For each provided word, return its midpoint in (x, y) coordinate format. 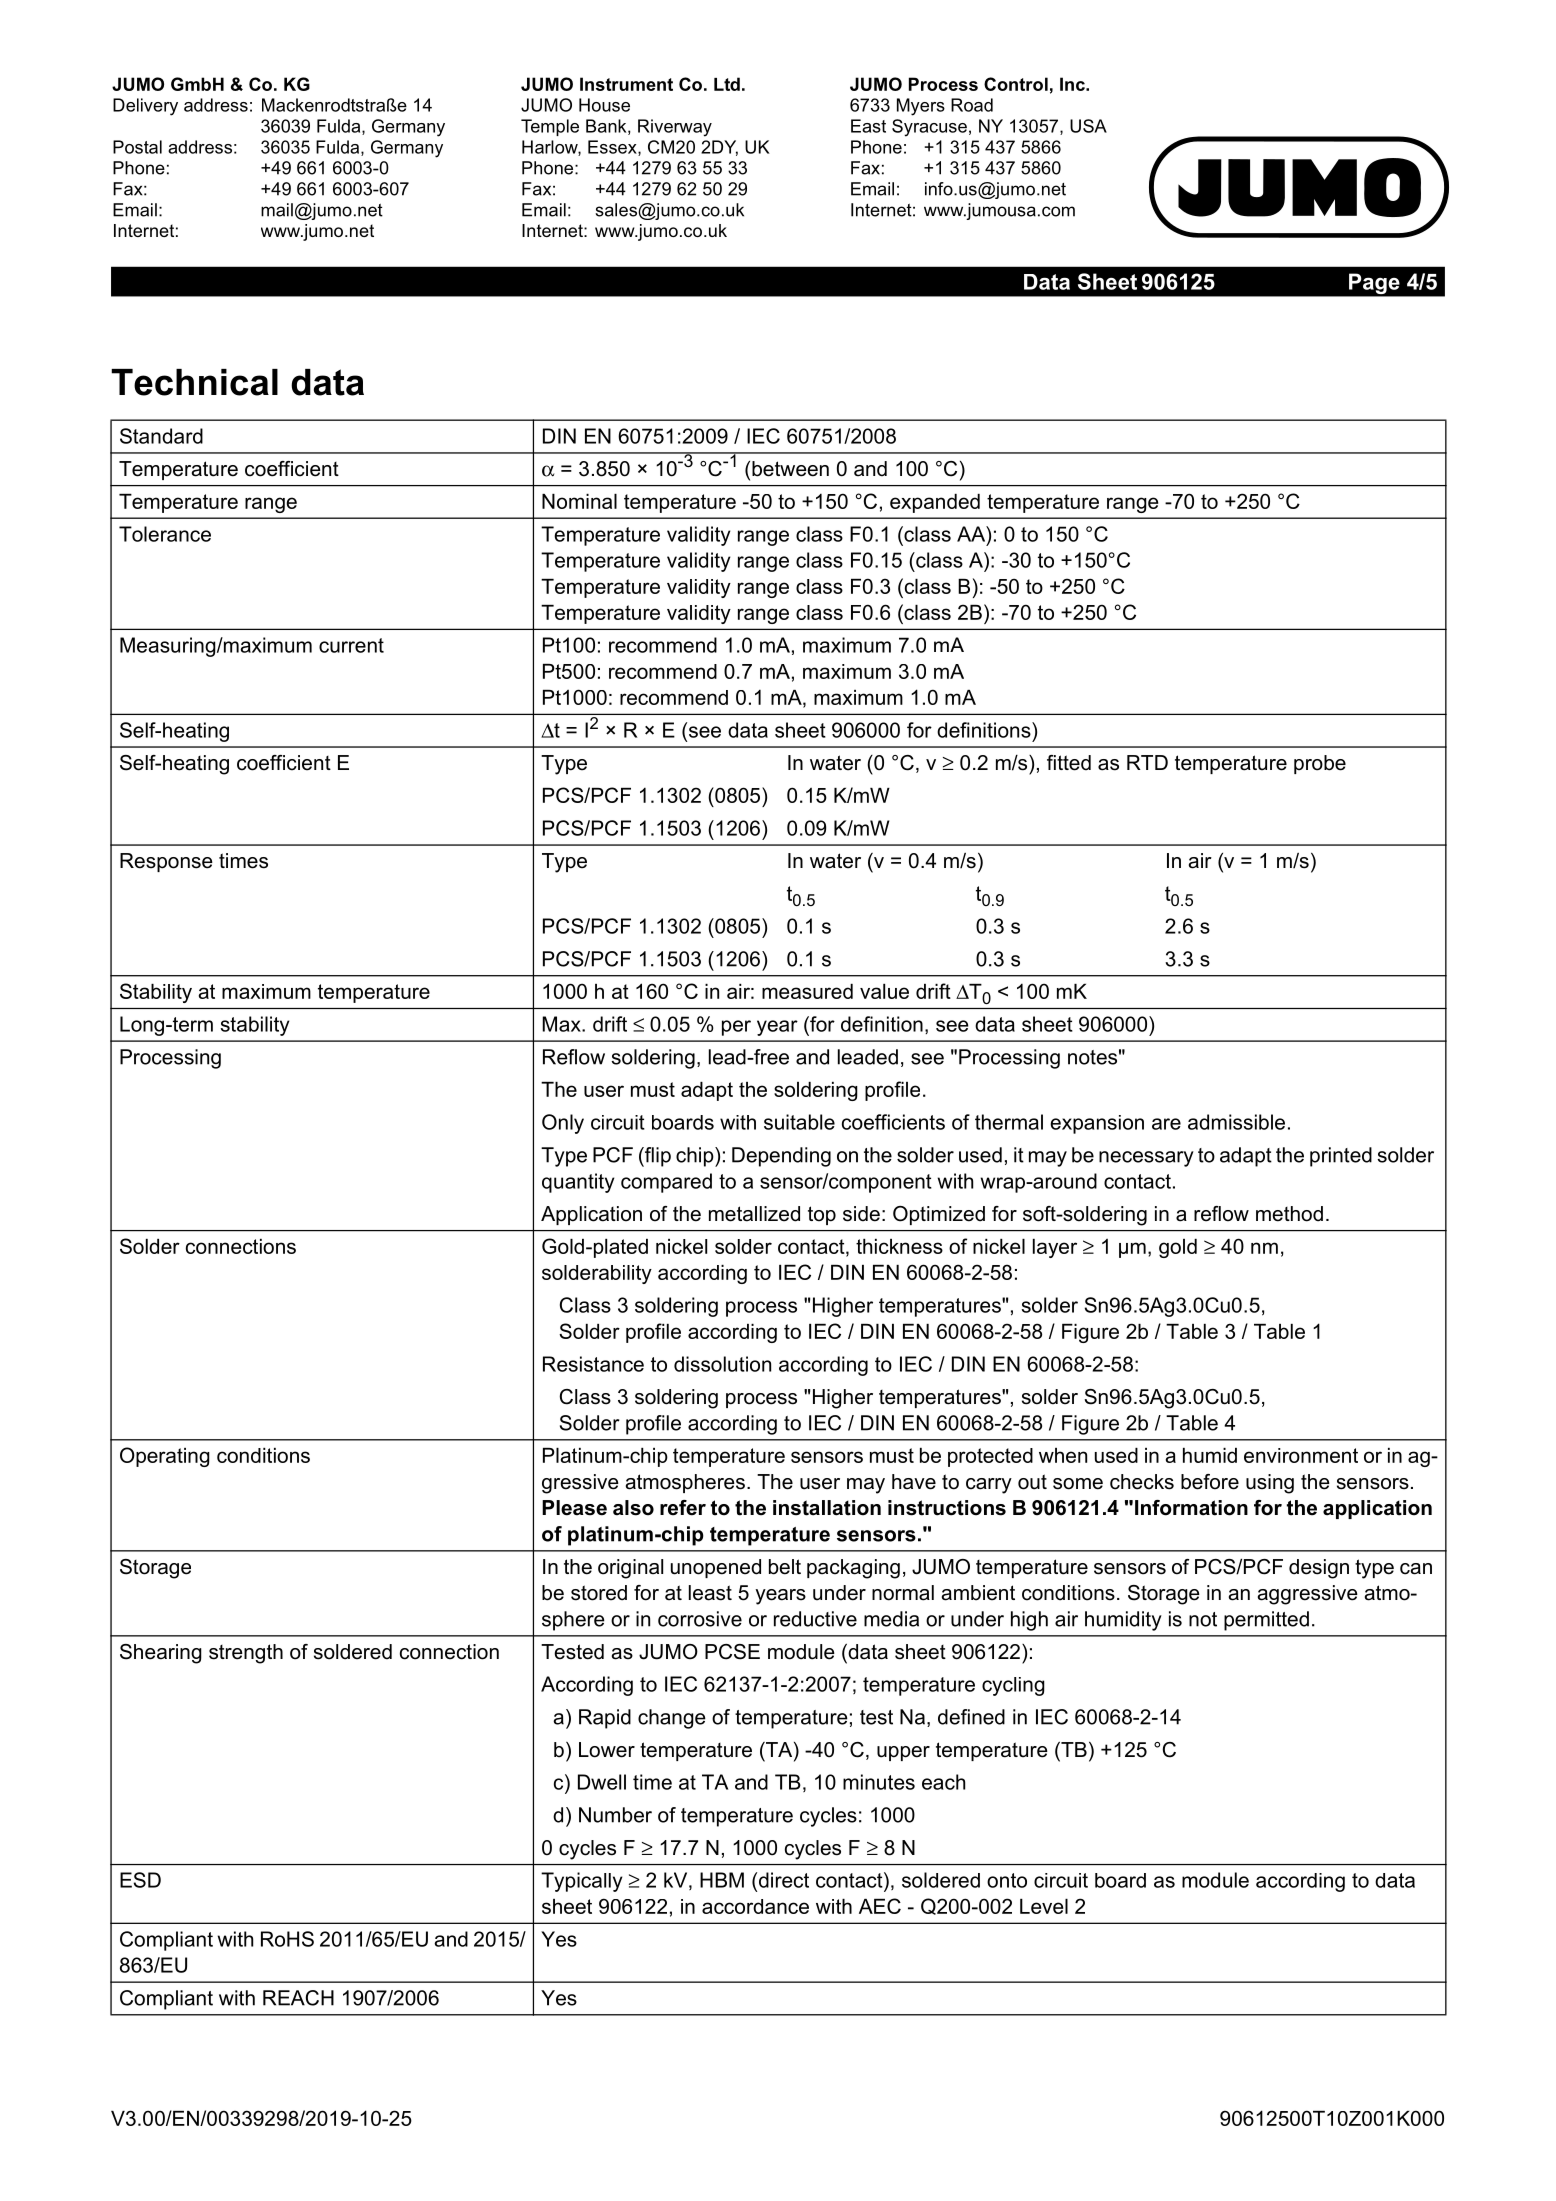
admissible (1236, 1122)
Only (563, 1124)
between (790, 469)
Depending (781, 1157)
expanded (935, 503)
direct (782, 1880)
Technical (194, 382)
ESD (140, 1880)
